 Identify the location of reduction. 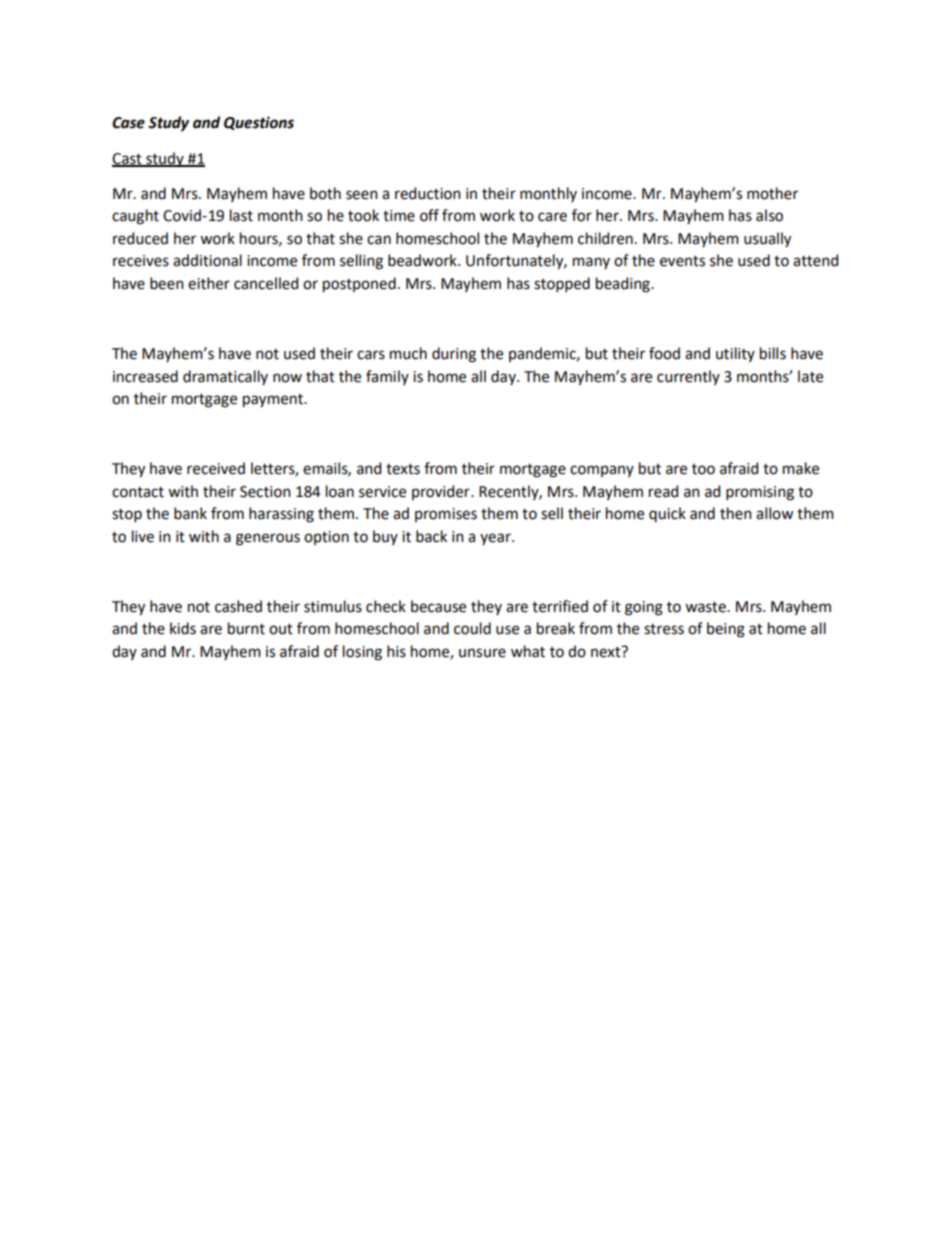
(428, 193).
